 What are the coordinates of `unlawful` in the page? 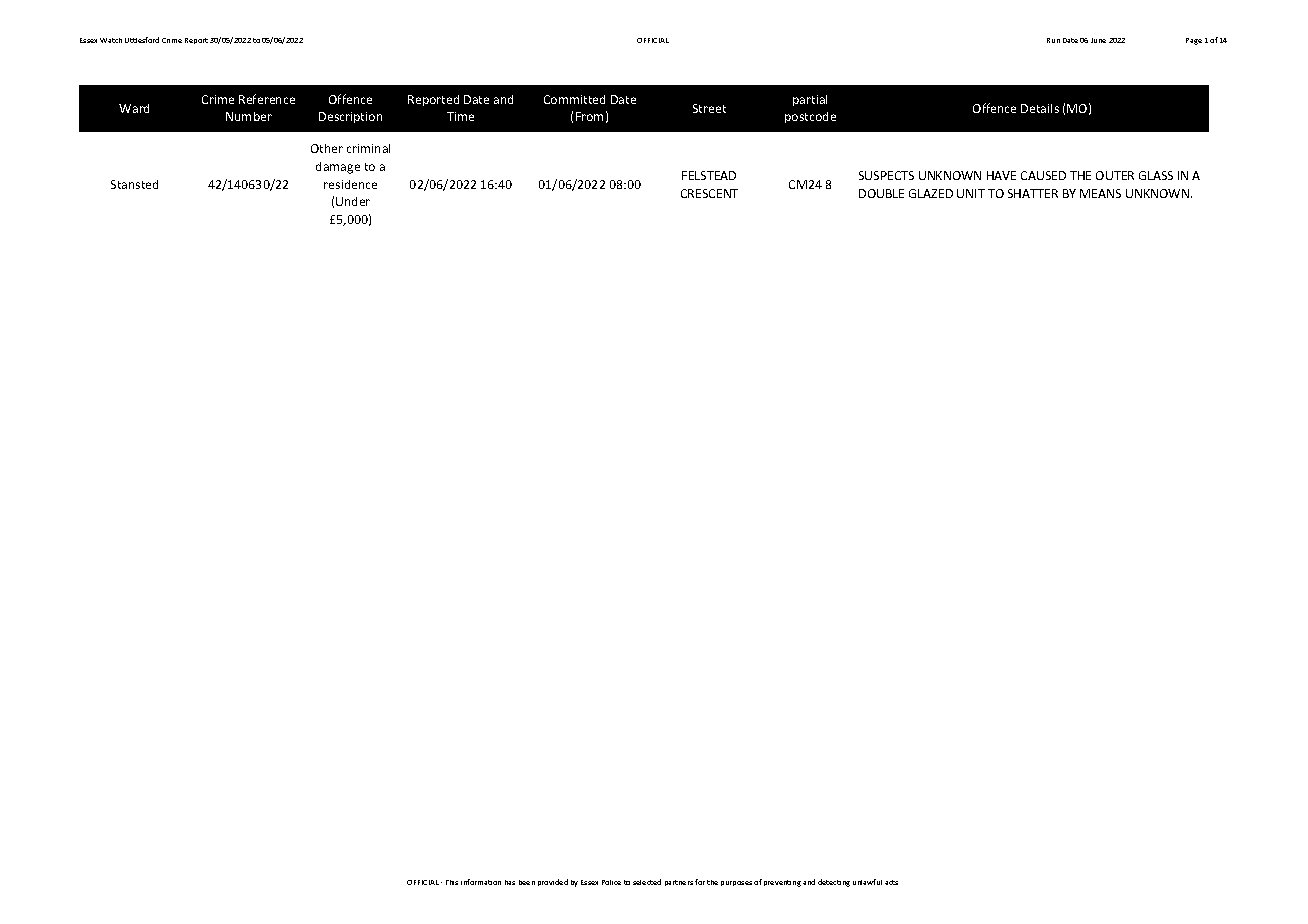 It's located at (867, 882).
